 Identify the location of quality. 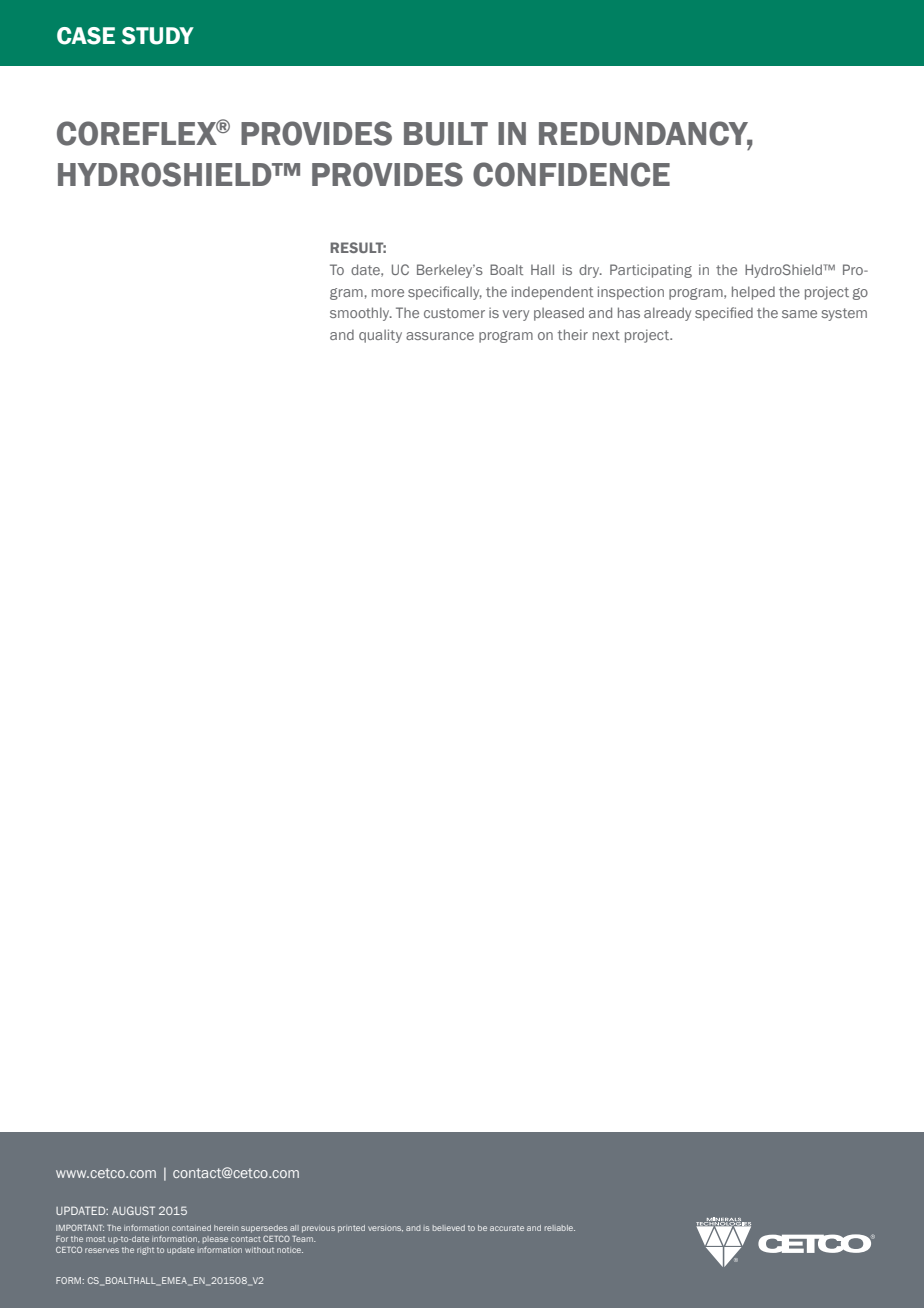
(380, 336).
